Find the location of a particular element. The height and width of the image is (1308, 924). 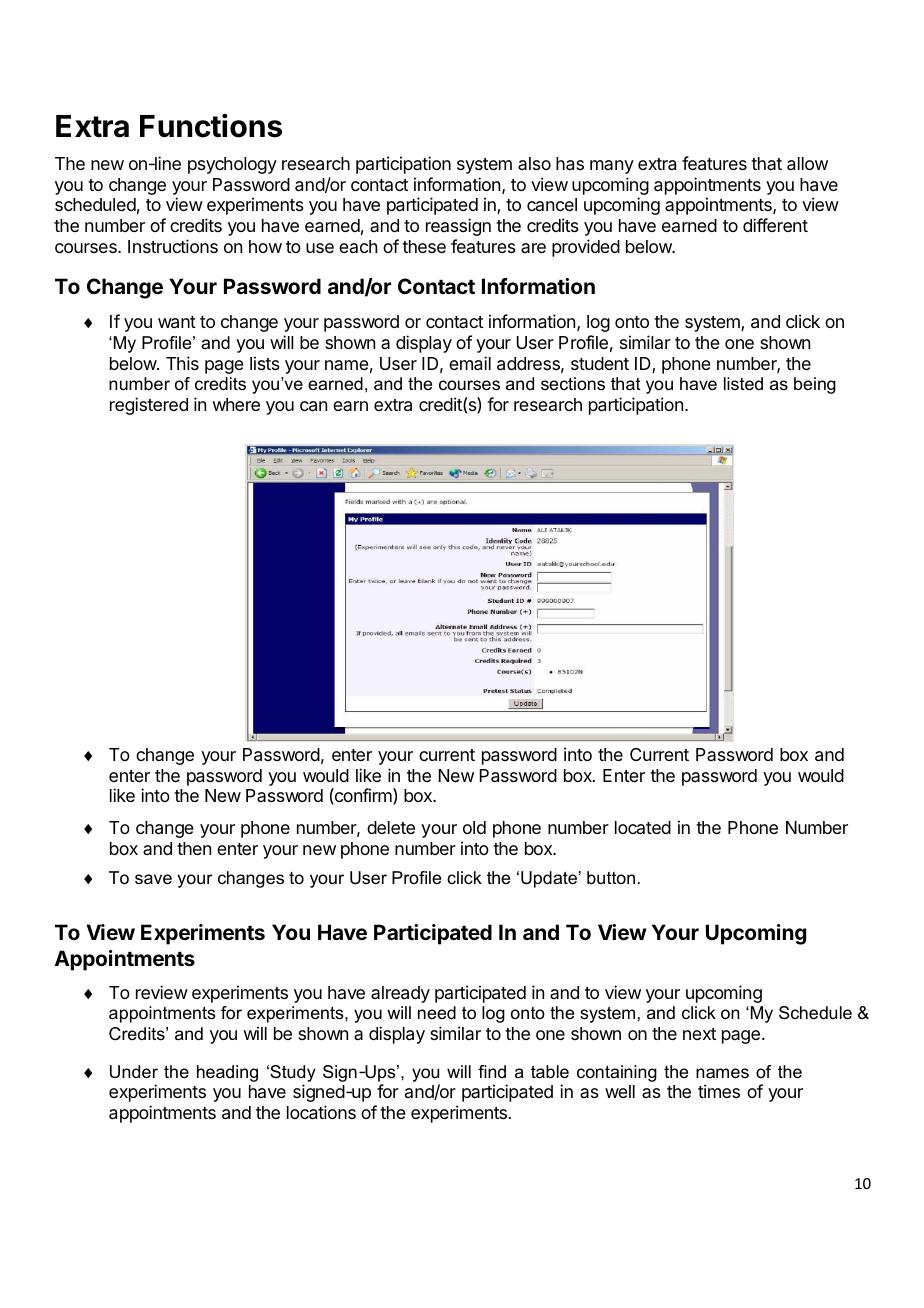

email is located at coordinates (470, 363).
